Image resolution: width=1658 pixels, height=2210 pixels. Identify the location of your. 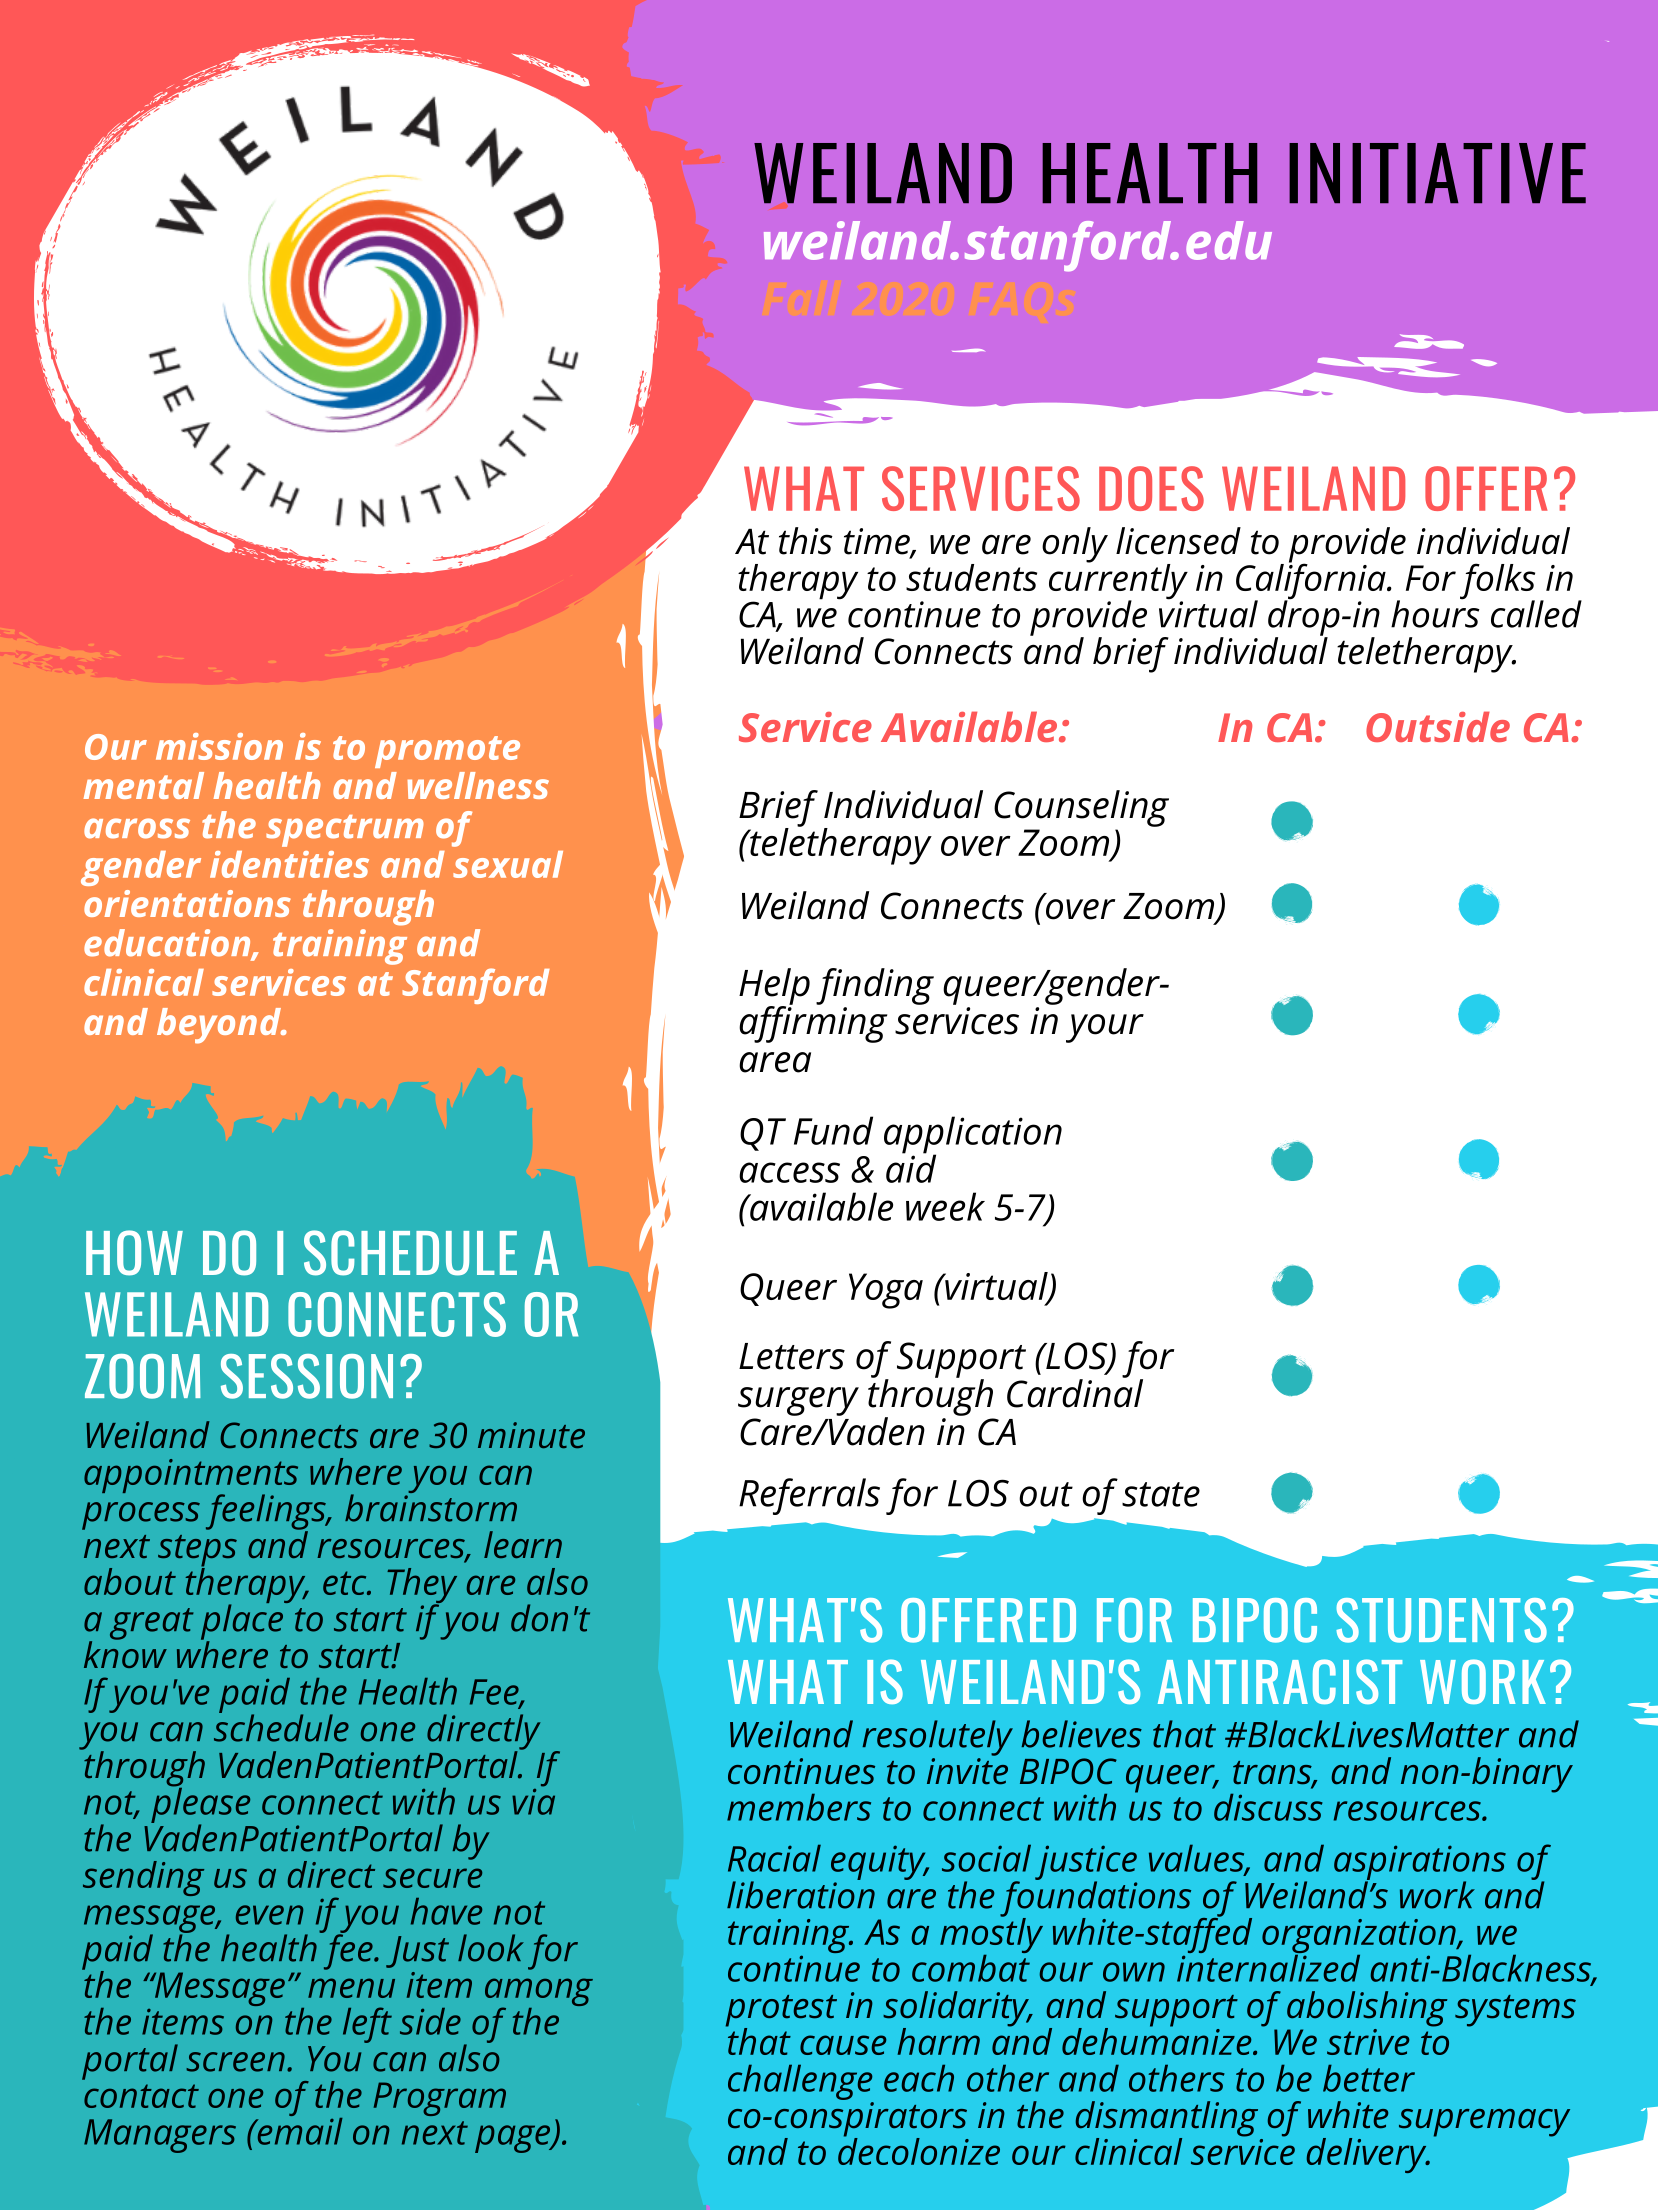
(1105, 1028).
